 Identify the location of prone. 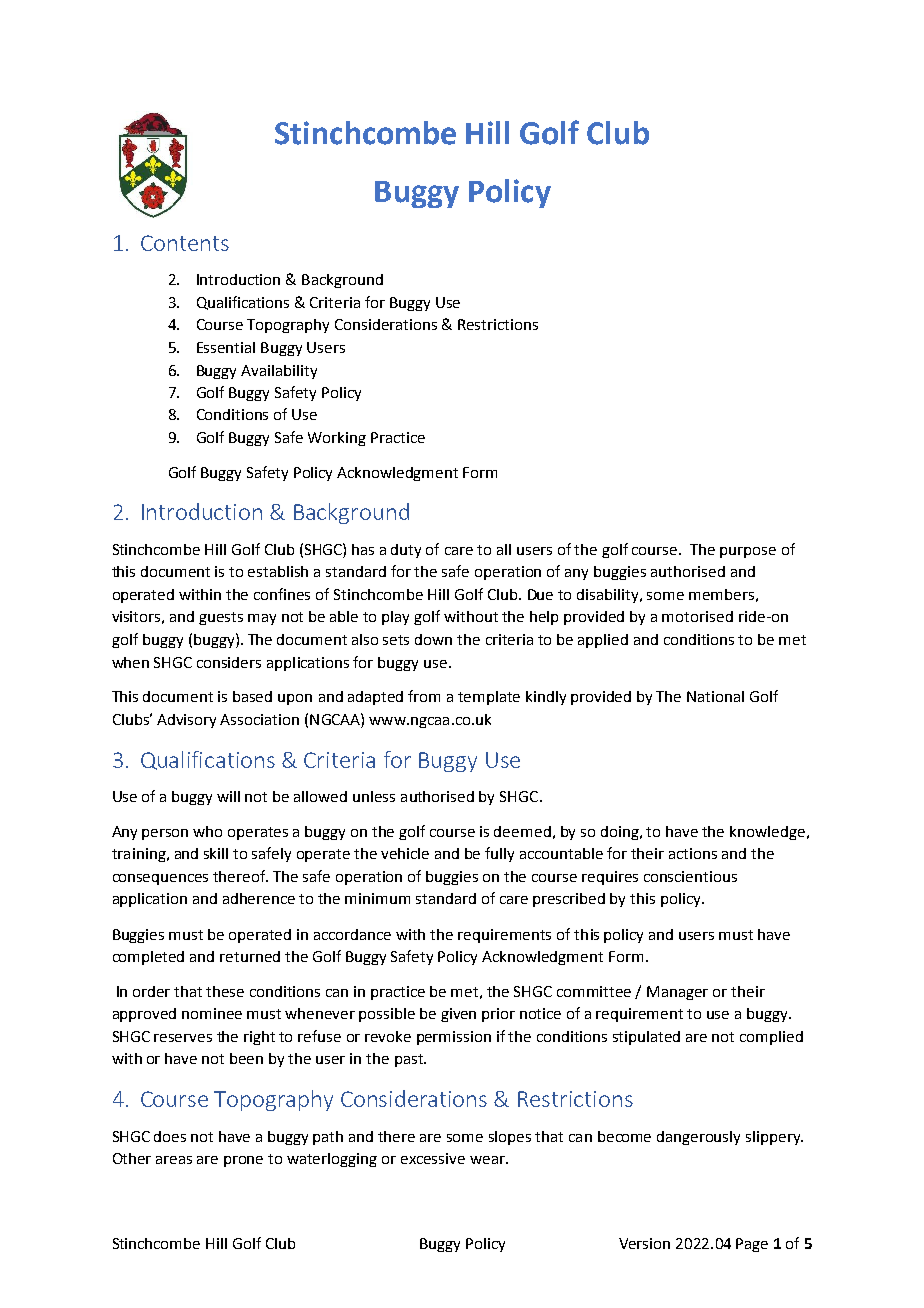
(243, 1161).
